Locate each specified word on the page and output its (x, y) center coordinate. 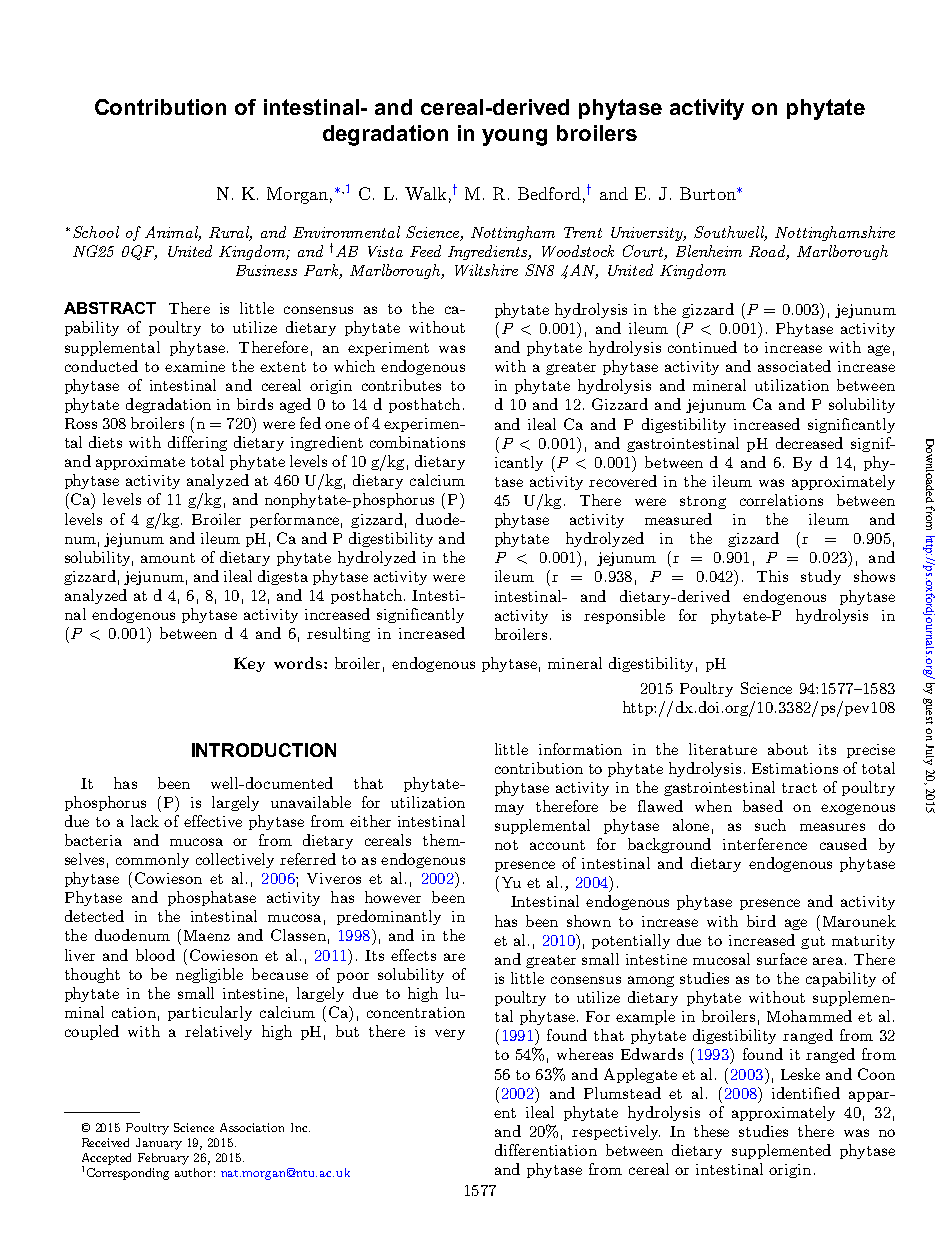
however (393, 897)
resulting (338, 634)
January (159, 1144)
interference (765, 844)
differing (197, 443)
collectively (235, 860)
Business (266, 270)
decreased (809, 443)
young (514, 137)
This (772, 576)
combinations (417, 442)
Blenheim (709, 251)
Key (249, 664)
